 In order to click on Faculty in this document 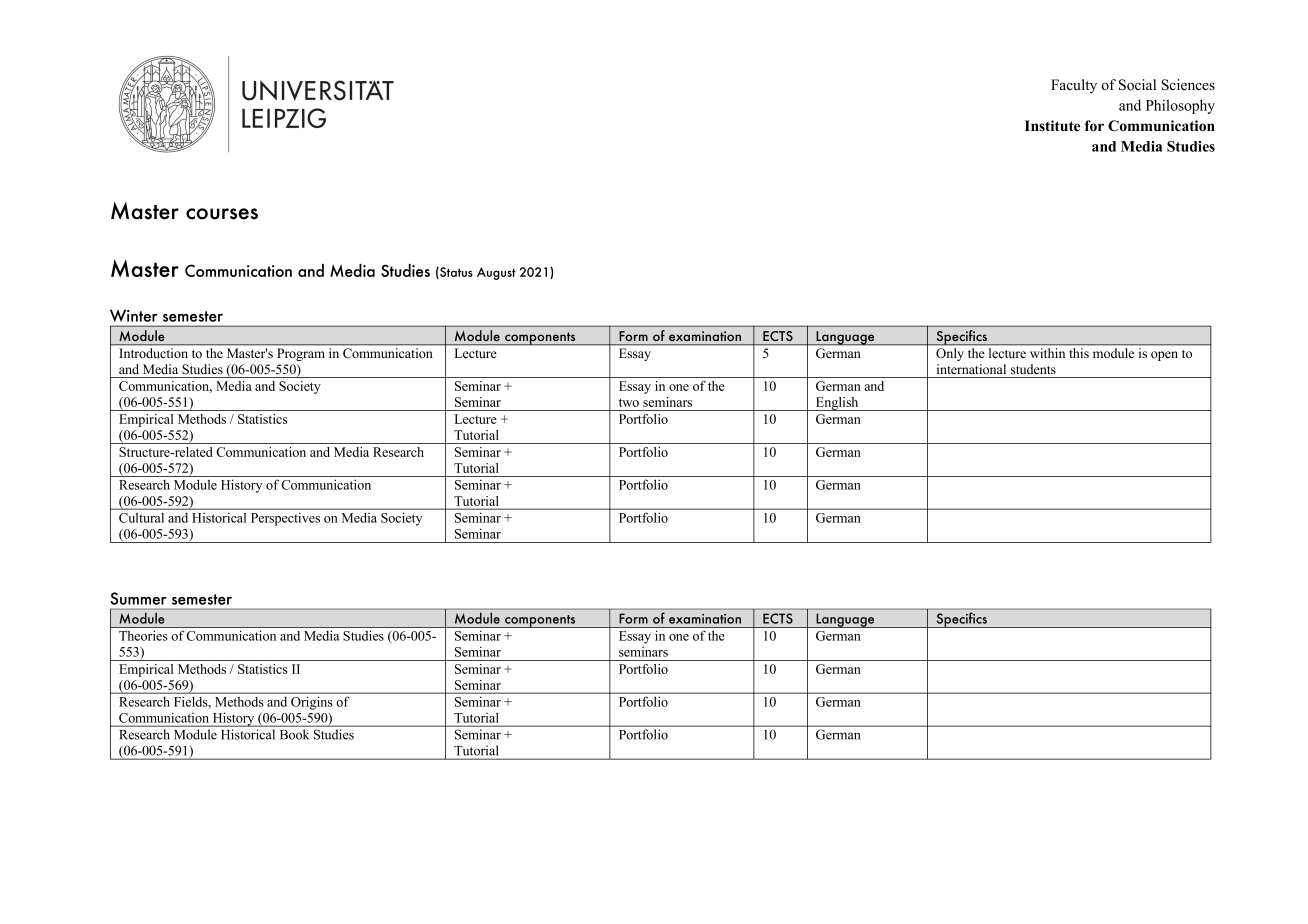, I will do `click(1074, 86)`.
